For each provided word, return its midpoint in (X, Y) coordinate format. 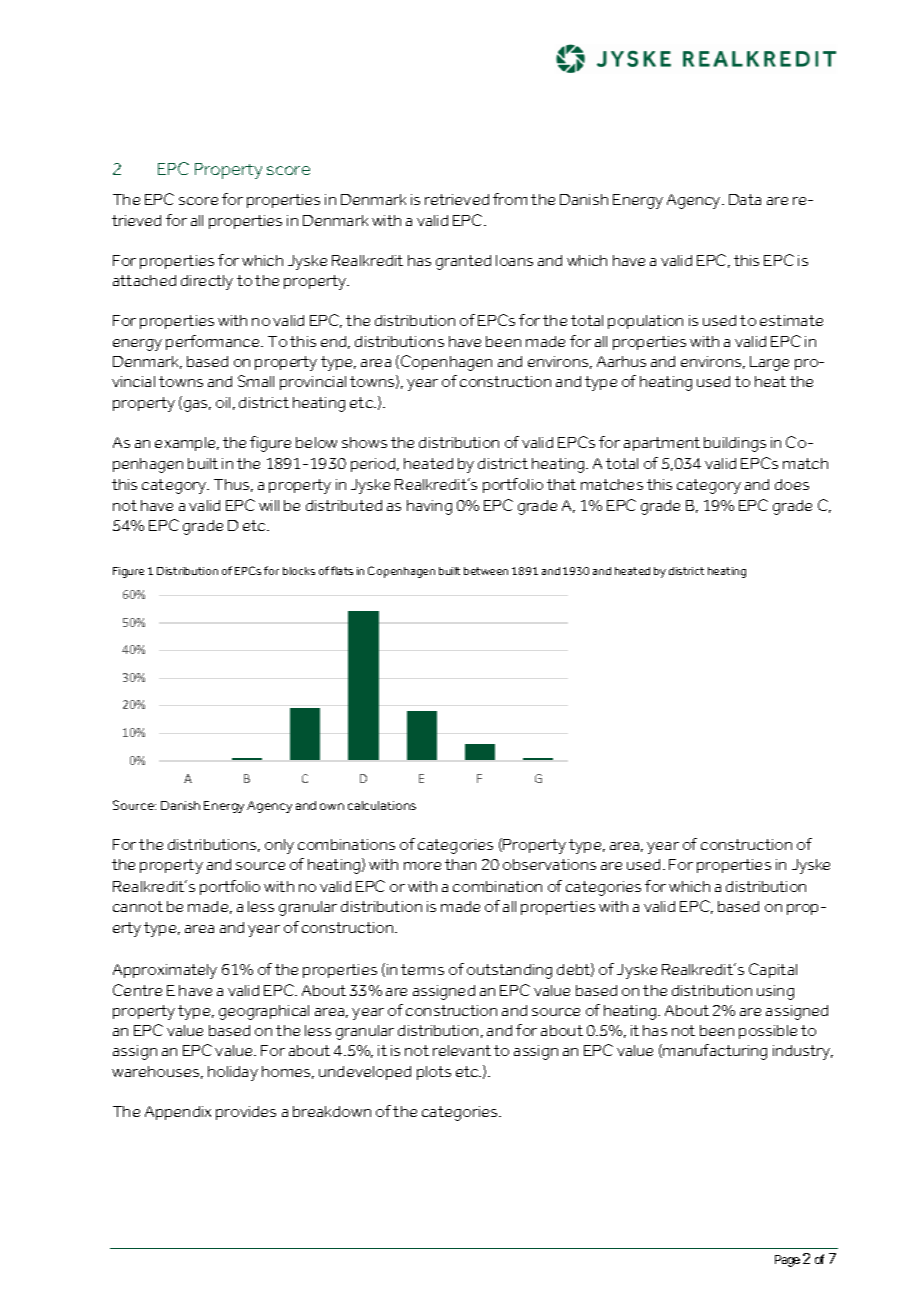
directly (207, 282)
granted (463, 262)
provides (246, 1113)
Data (745, 199)
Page (787, 1261)
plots (434, 1073)
